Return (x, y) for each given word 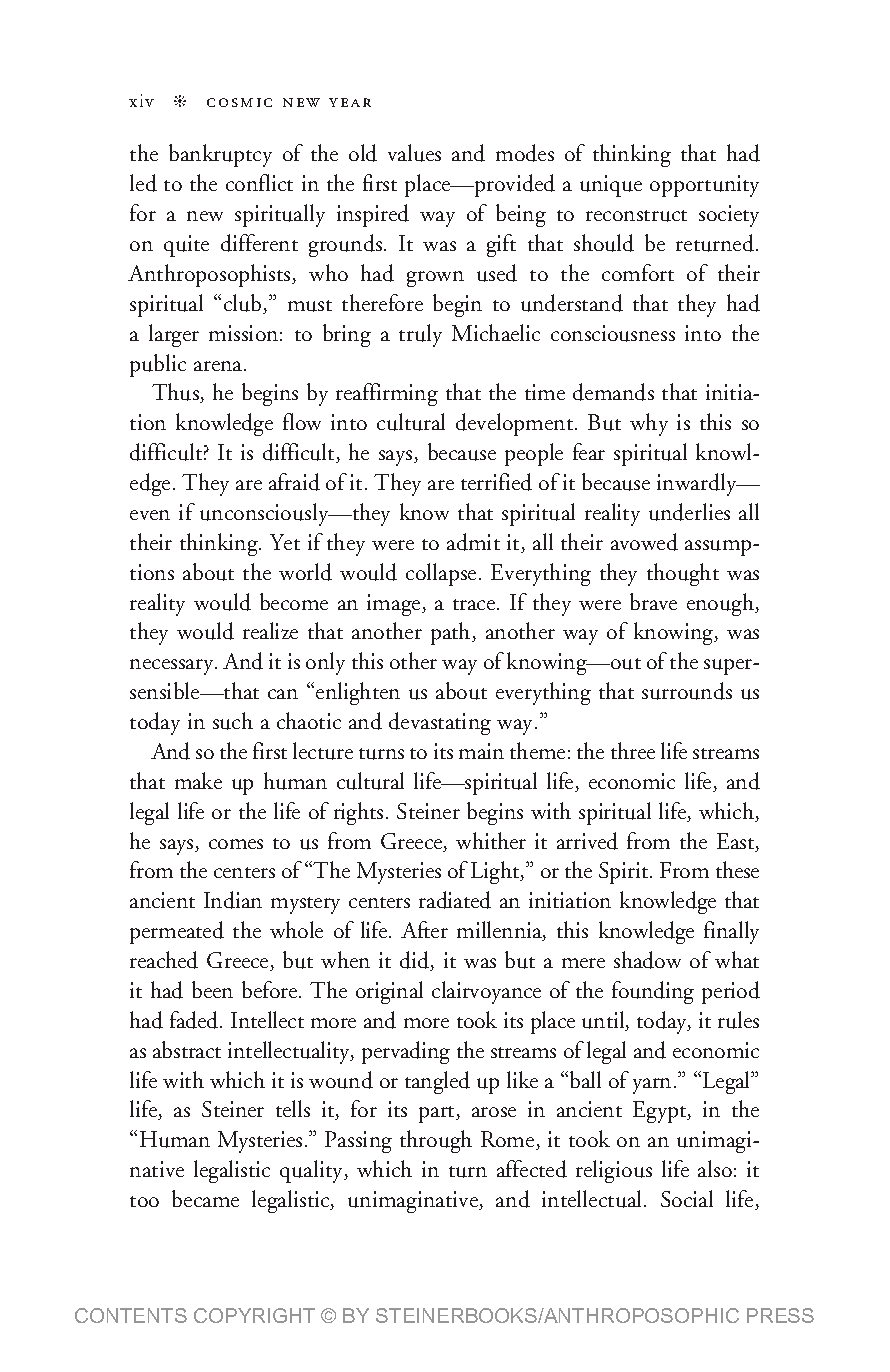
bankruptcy (220, 155)
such (233, 721)
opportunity (704, 186)
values (414, 153)
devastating (440, 723)
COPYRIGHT (254, 1315)
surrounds (687, 691)
